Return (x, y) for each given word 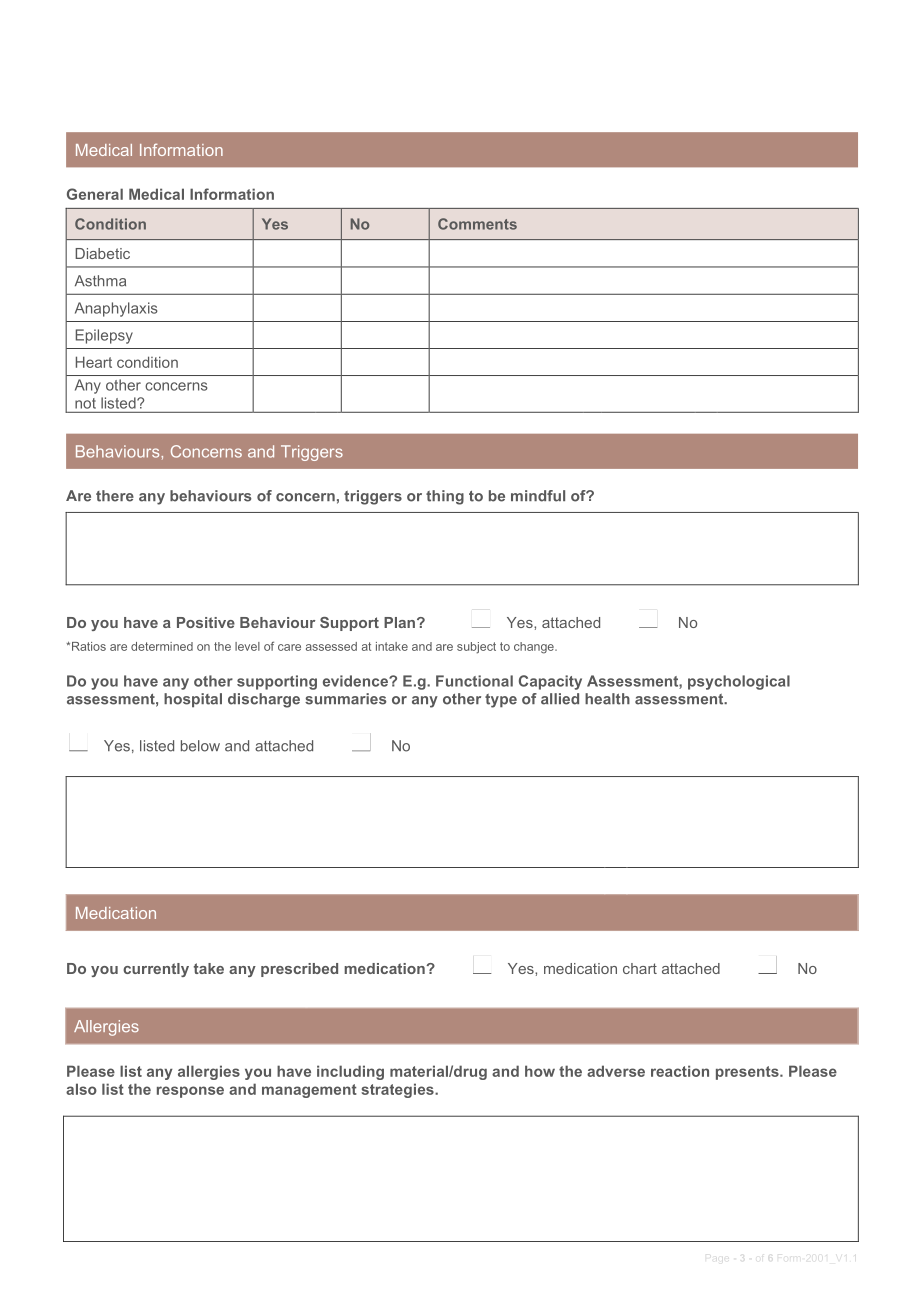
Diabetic (102, 253)
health (607, 699)
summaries (345, 699)
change (535, 648)
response (190, 1092)
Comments (477, 224)
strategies (398, 1090)
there (115, 496)
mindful (538, 496)
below (200, 746)
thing (445, 497)
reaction (680, 1071)
